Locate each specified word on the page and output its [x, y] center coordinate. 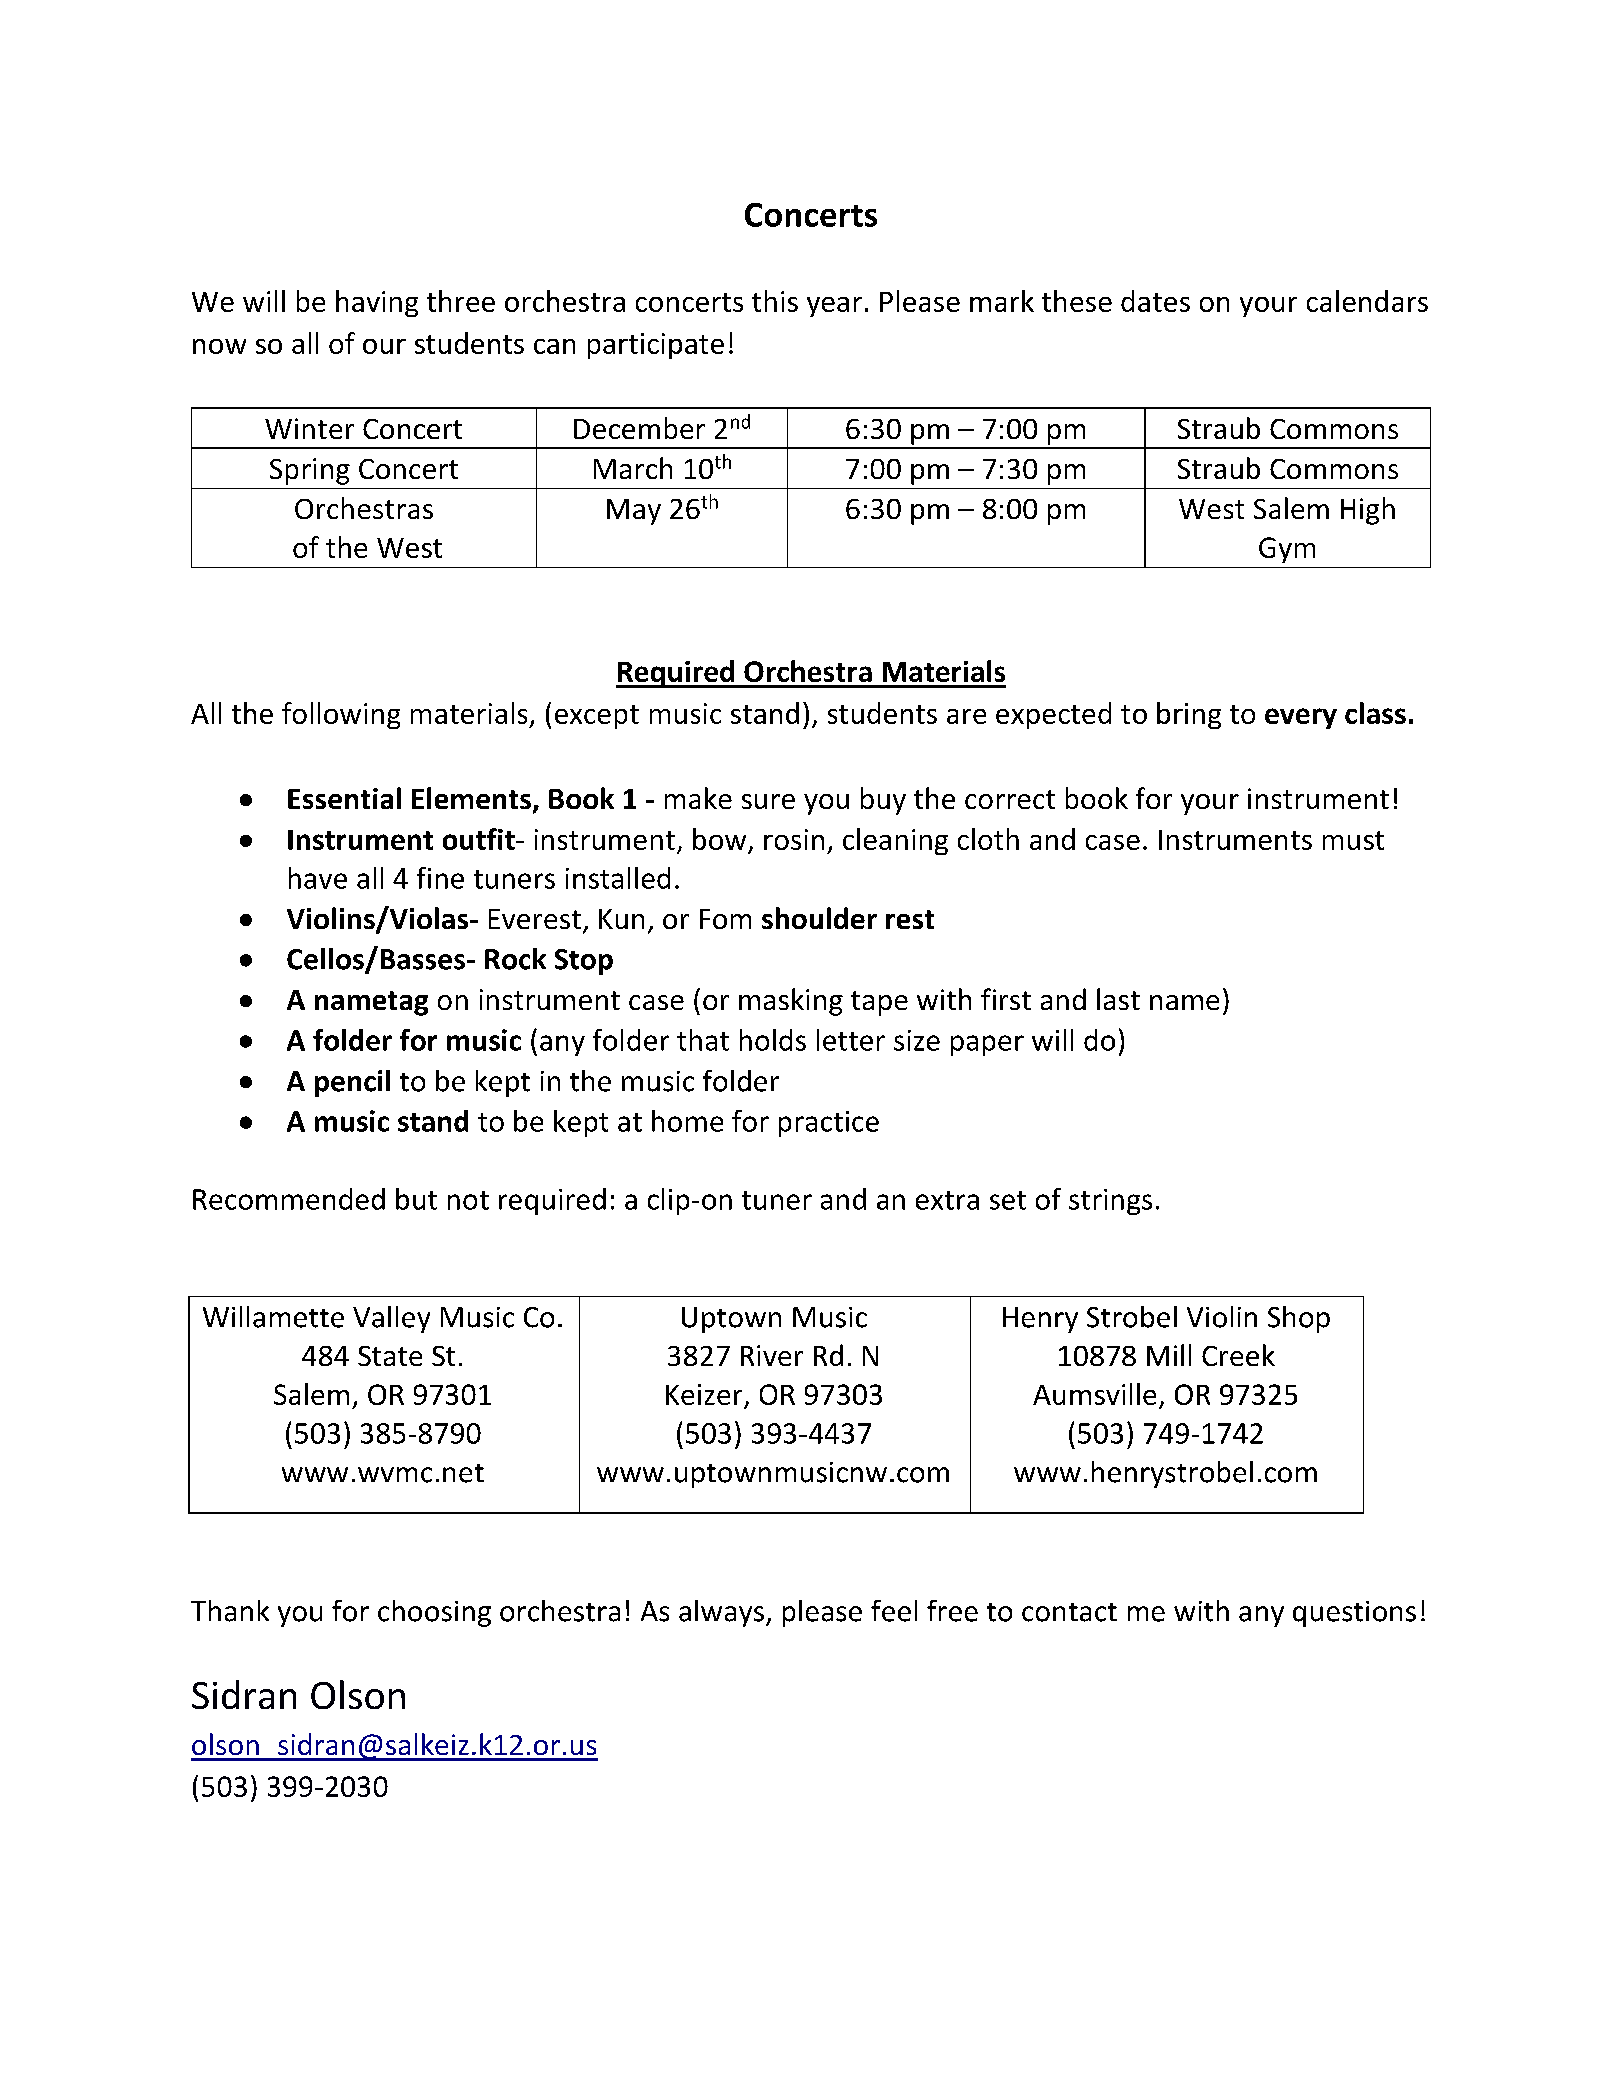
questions [1354, 1614]
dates [1155, 301]
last [1118, 999]
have [318, 878]
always [721, 1613]
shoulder [819, 918]
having [377, 303]
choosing [434, 1613]
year [834, 307]
